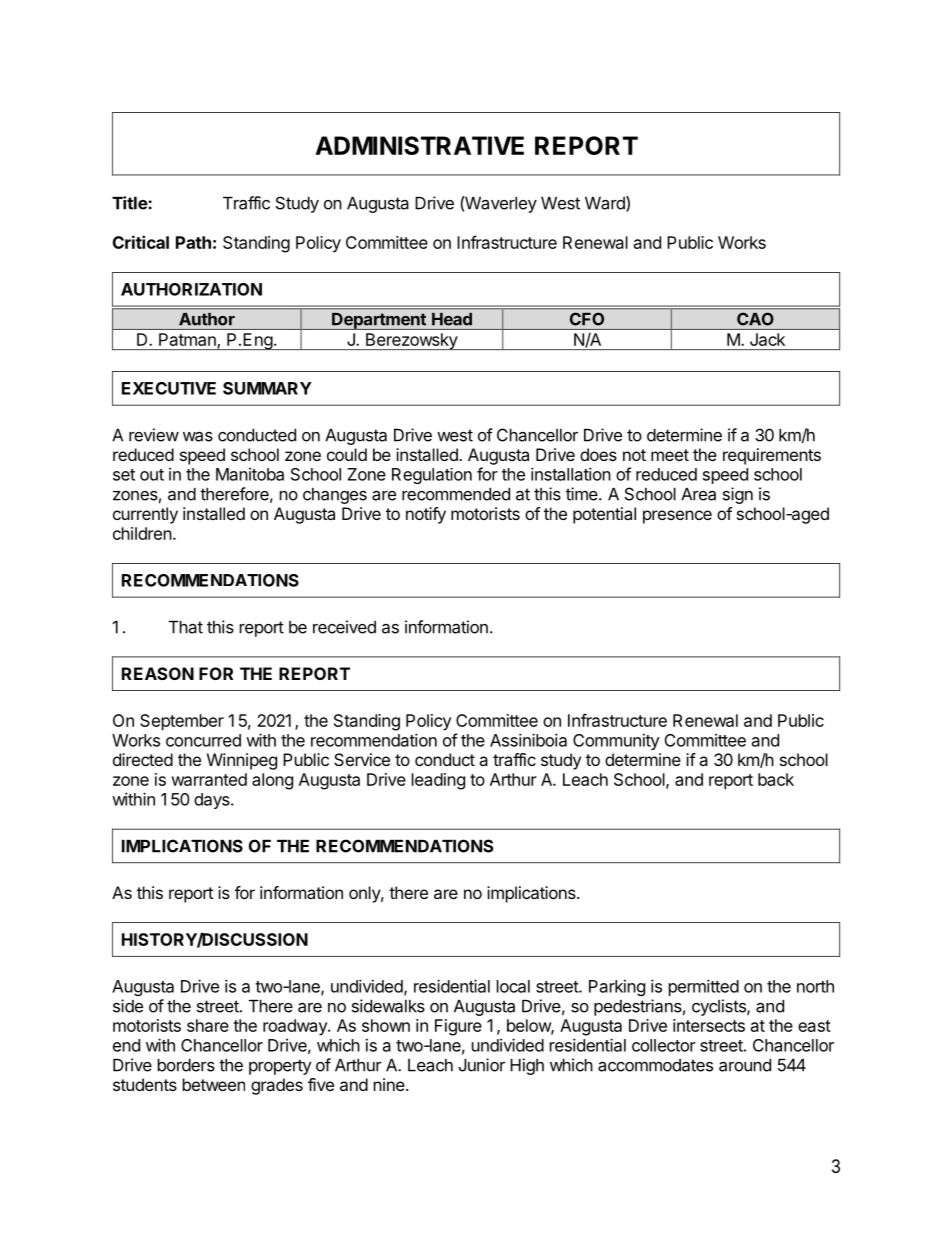 Image resolution: width=952 pixels, height=1233 pixels. Describe the element at coordinates (432, 476) in the page. I see `Regulation` at that location.
